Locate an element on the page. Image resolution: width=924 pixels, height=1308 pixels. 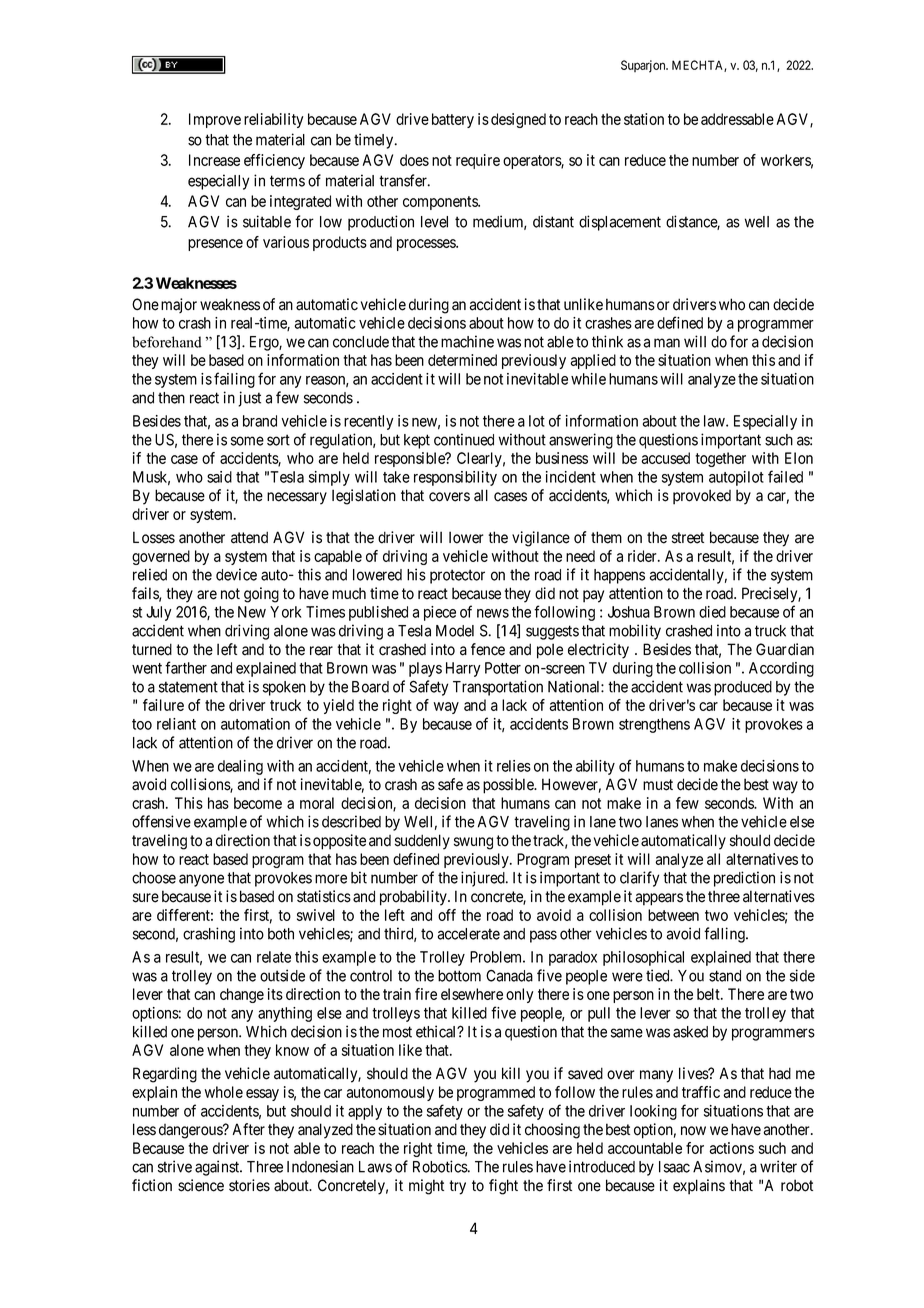
falling is located at coordinates (725, 935).
